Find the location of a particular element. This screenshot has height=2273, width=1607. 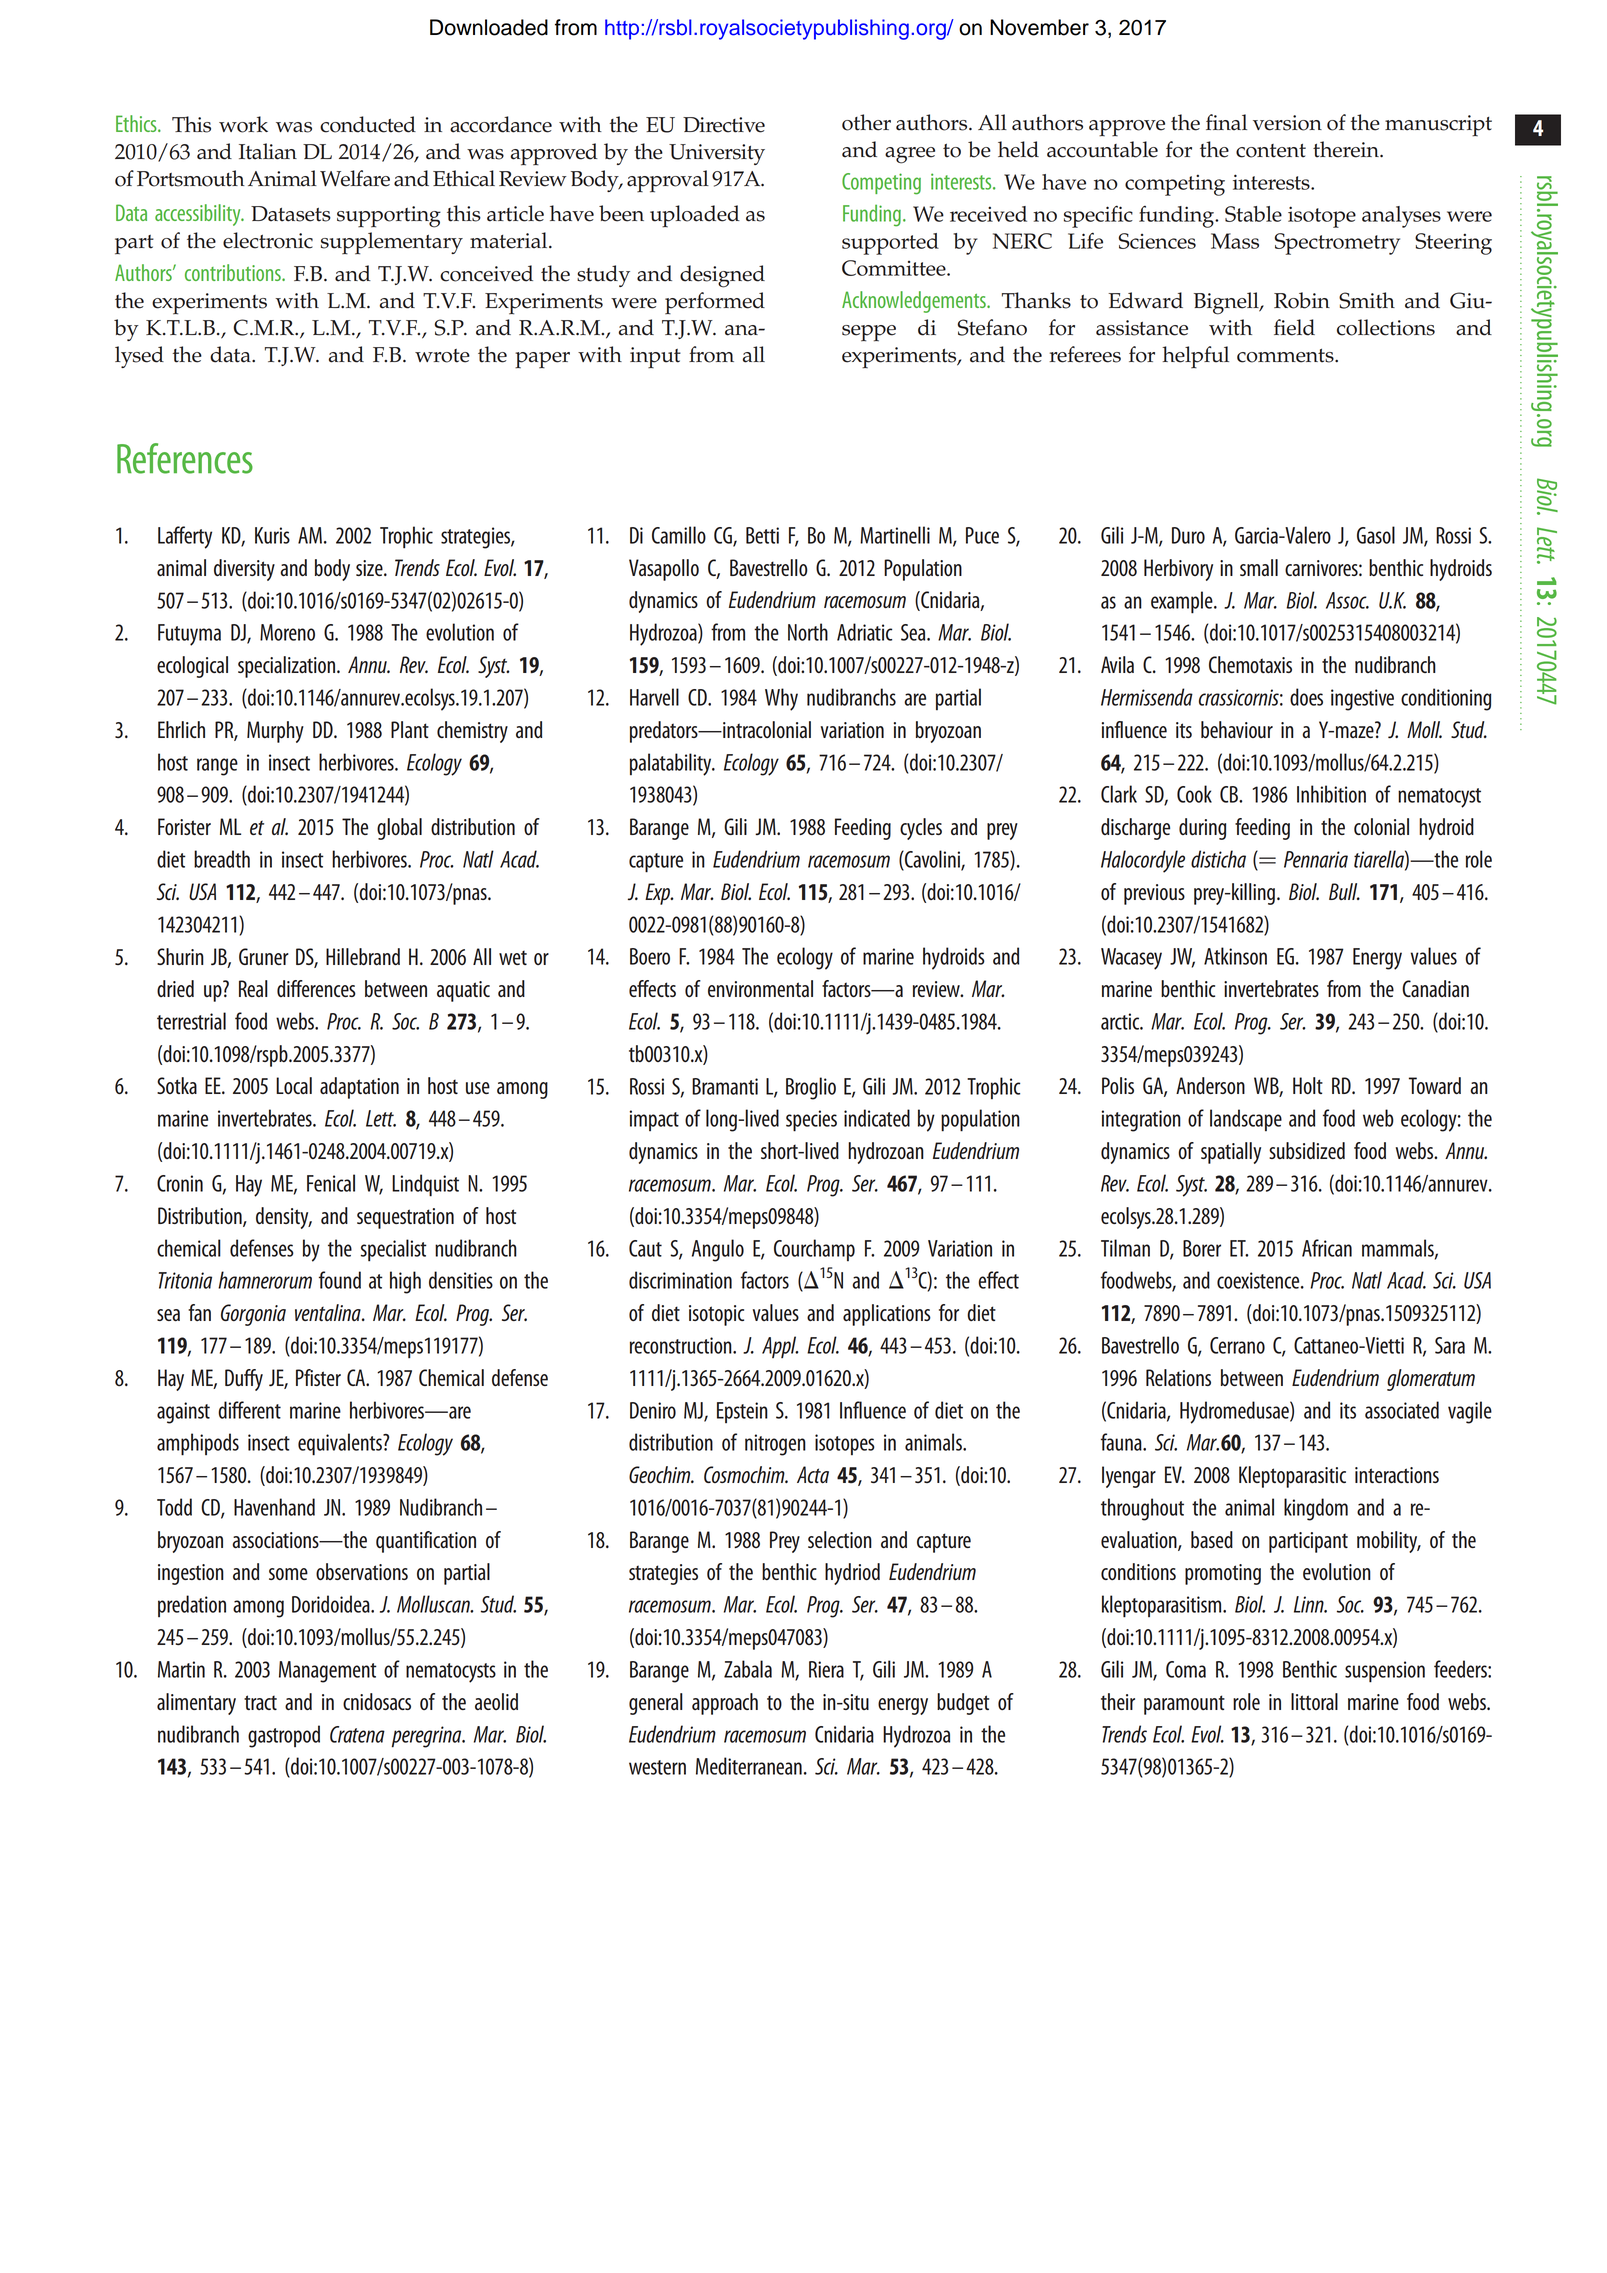

littoral is located at coordinates (1314, 1701).
